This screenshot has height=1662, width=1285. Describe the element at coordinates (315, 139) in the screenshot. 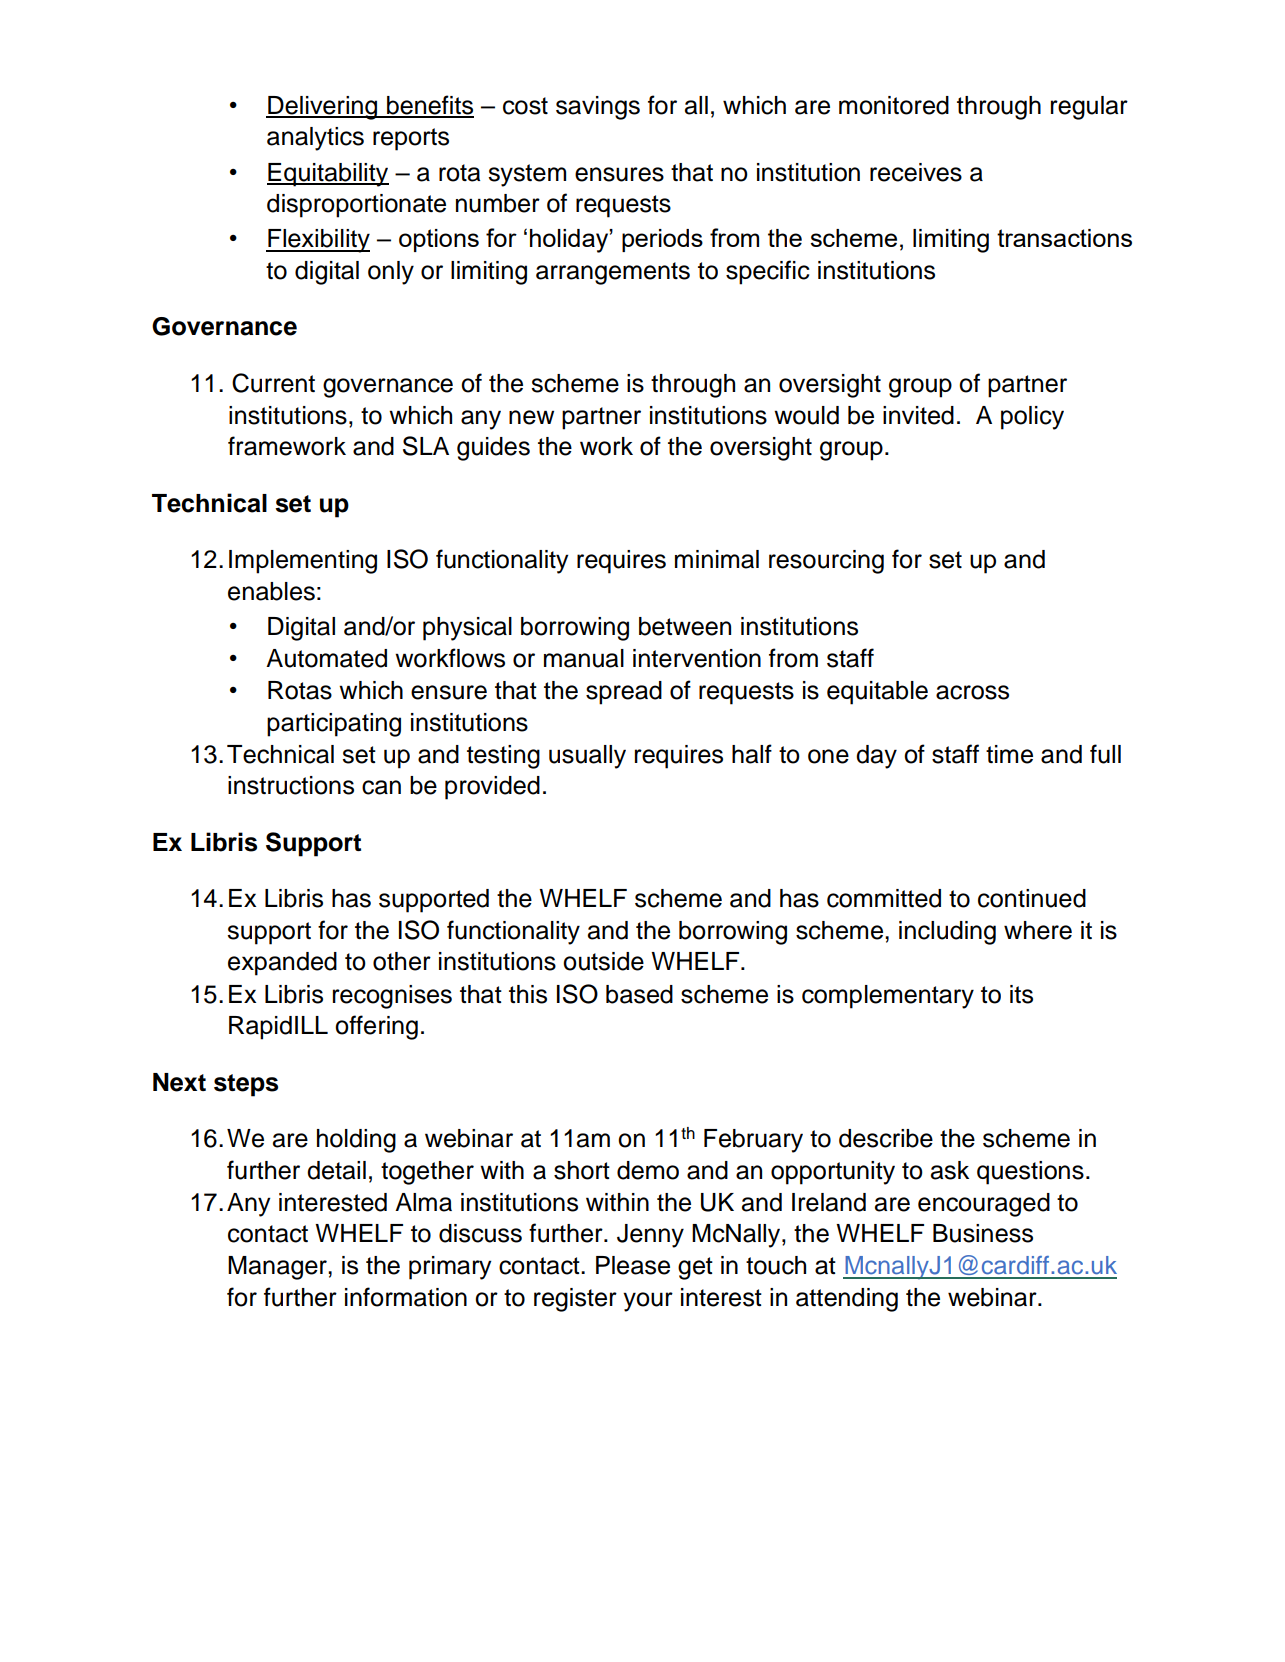

I see `analytics` at that location.
